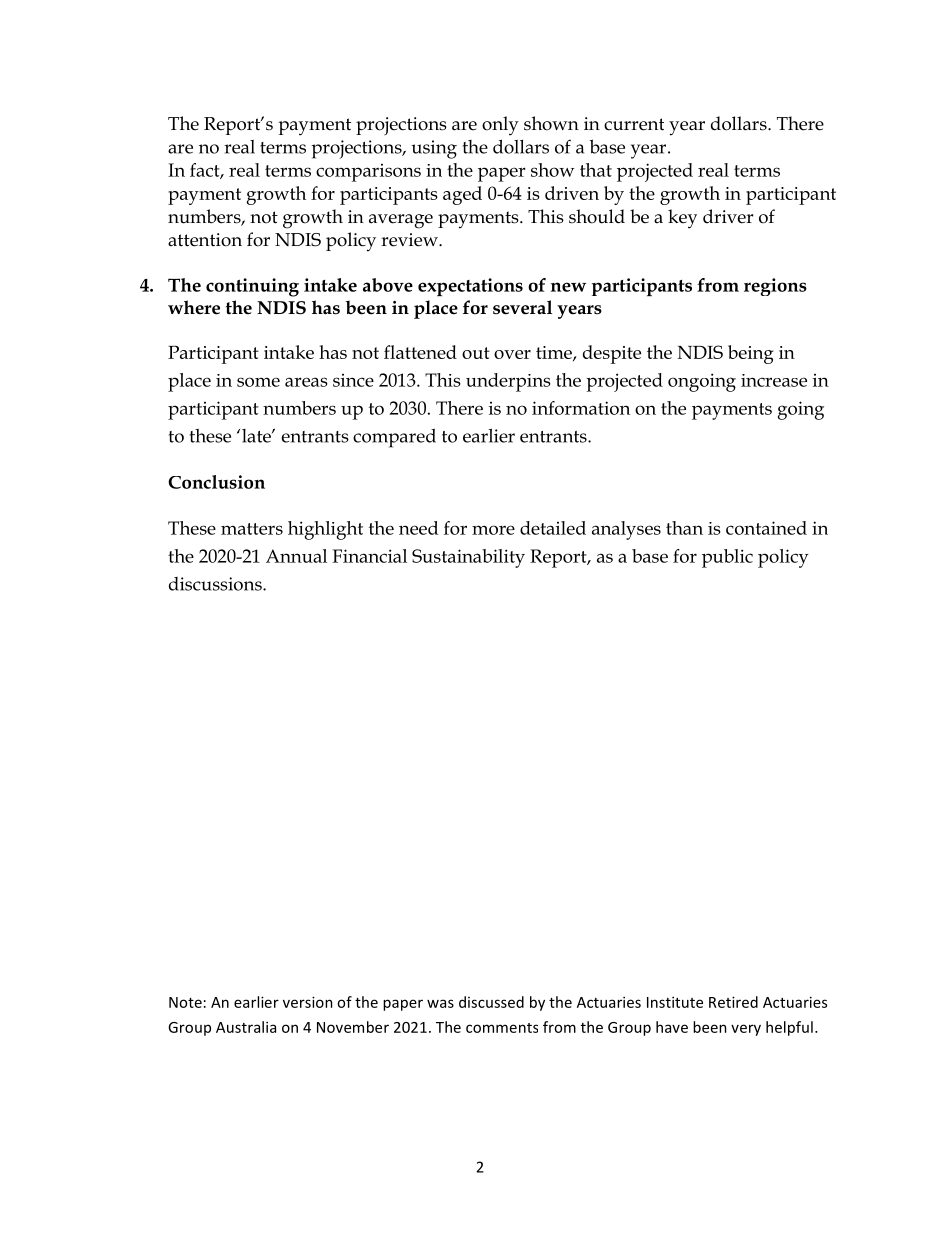 This image has width=952, height=1233. Describe the element at coordinates (728, 216) in the image. I see `driver` at that location.
